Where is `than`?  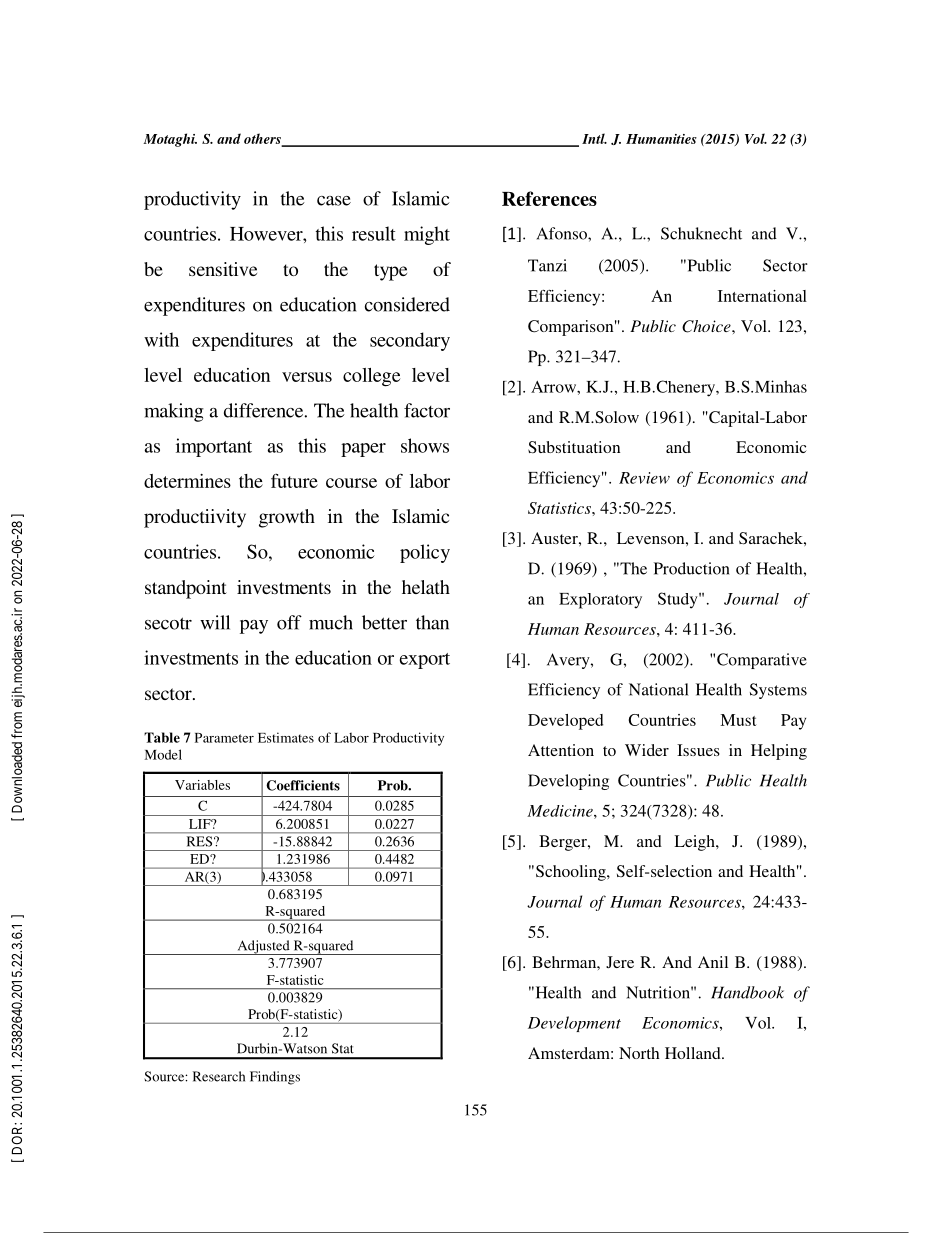 than is located at coordinates (432, 622).
